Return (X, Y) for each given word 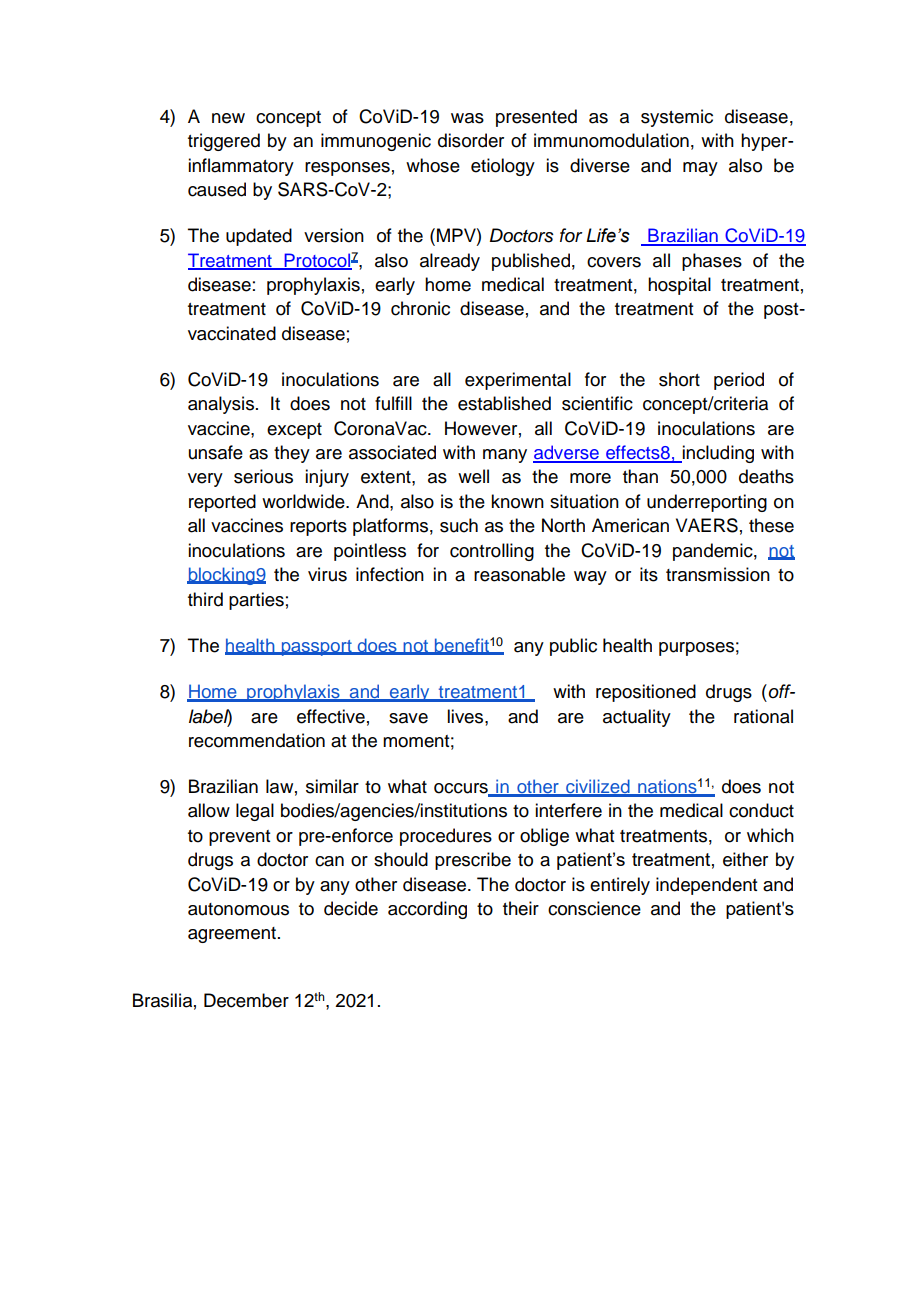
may (700, 169)
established (504, 403)
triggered (224, 142)
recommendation (257, 740)
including (717, 454)
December (246, 1000)
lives (466, 716)
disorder (471, 140)
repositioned (646, 693)
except (294, 431)
